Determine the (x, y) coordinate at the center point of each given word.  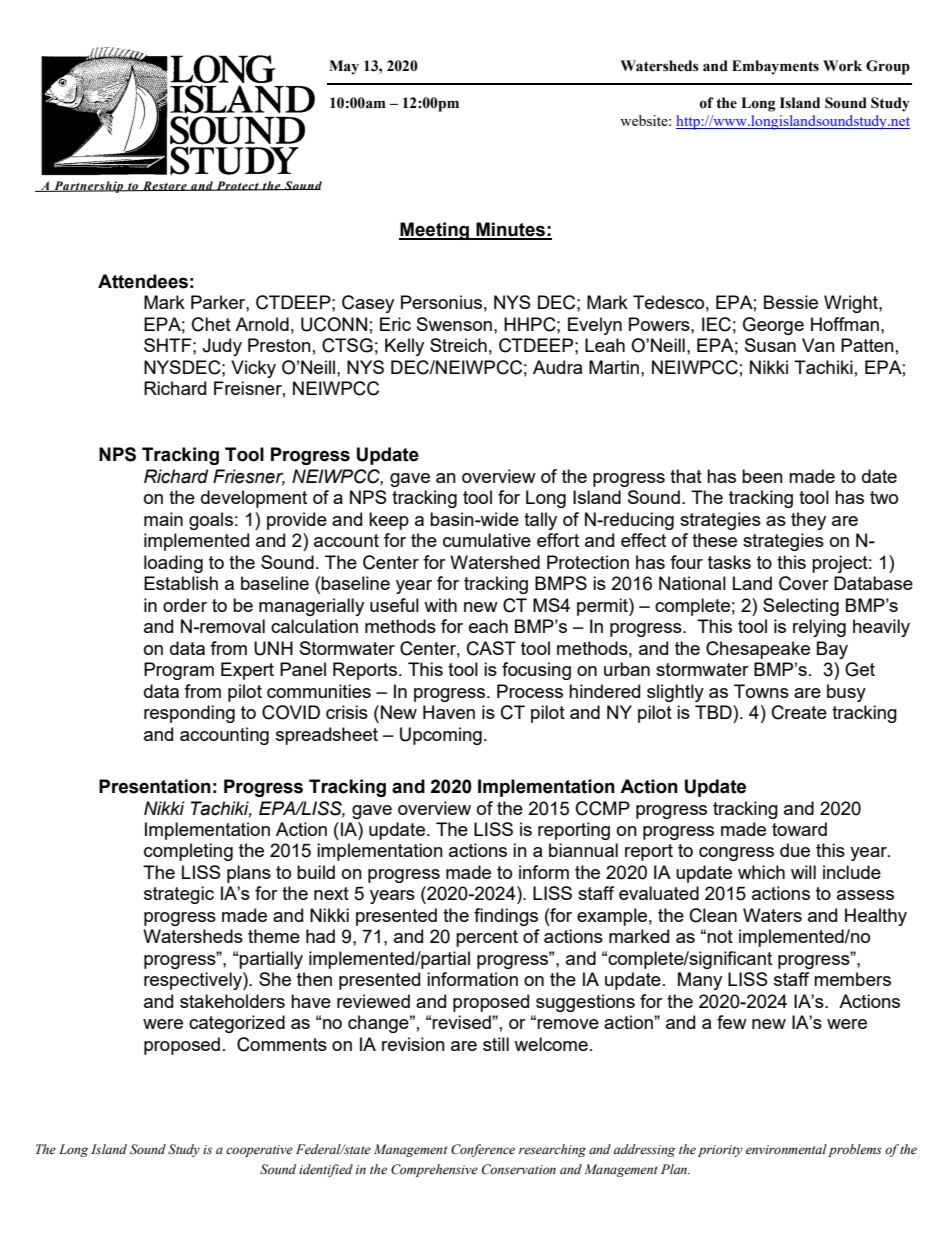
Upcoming (441, 736)
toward (799, 829)
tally (540, 521)
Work (842, 66)
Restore (164, 186)
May (344, 67)
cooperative (259, 1151)
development (254, 499)
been (762, 476)
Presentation (155, 786)
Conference (483, 1150)
